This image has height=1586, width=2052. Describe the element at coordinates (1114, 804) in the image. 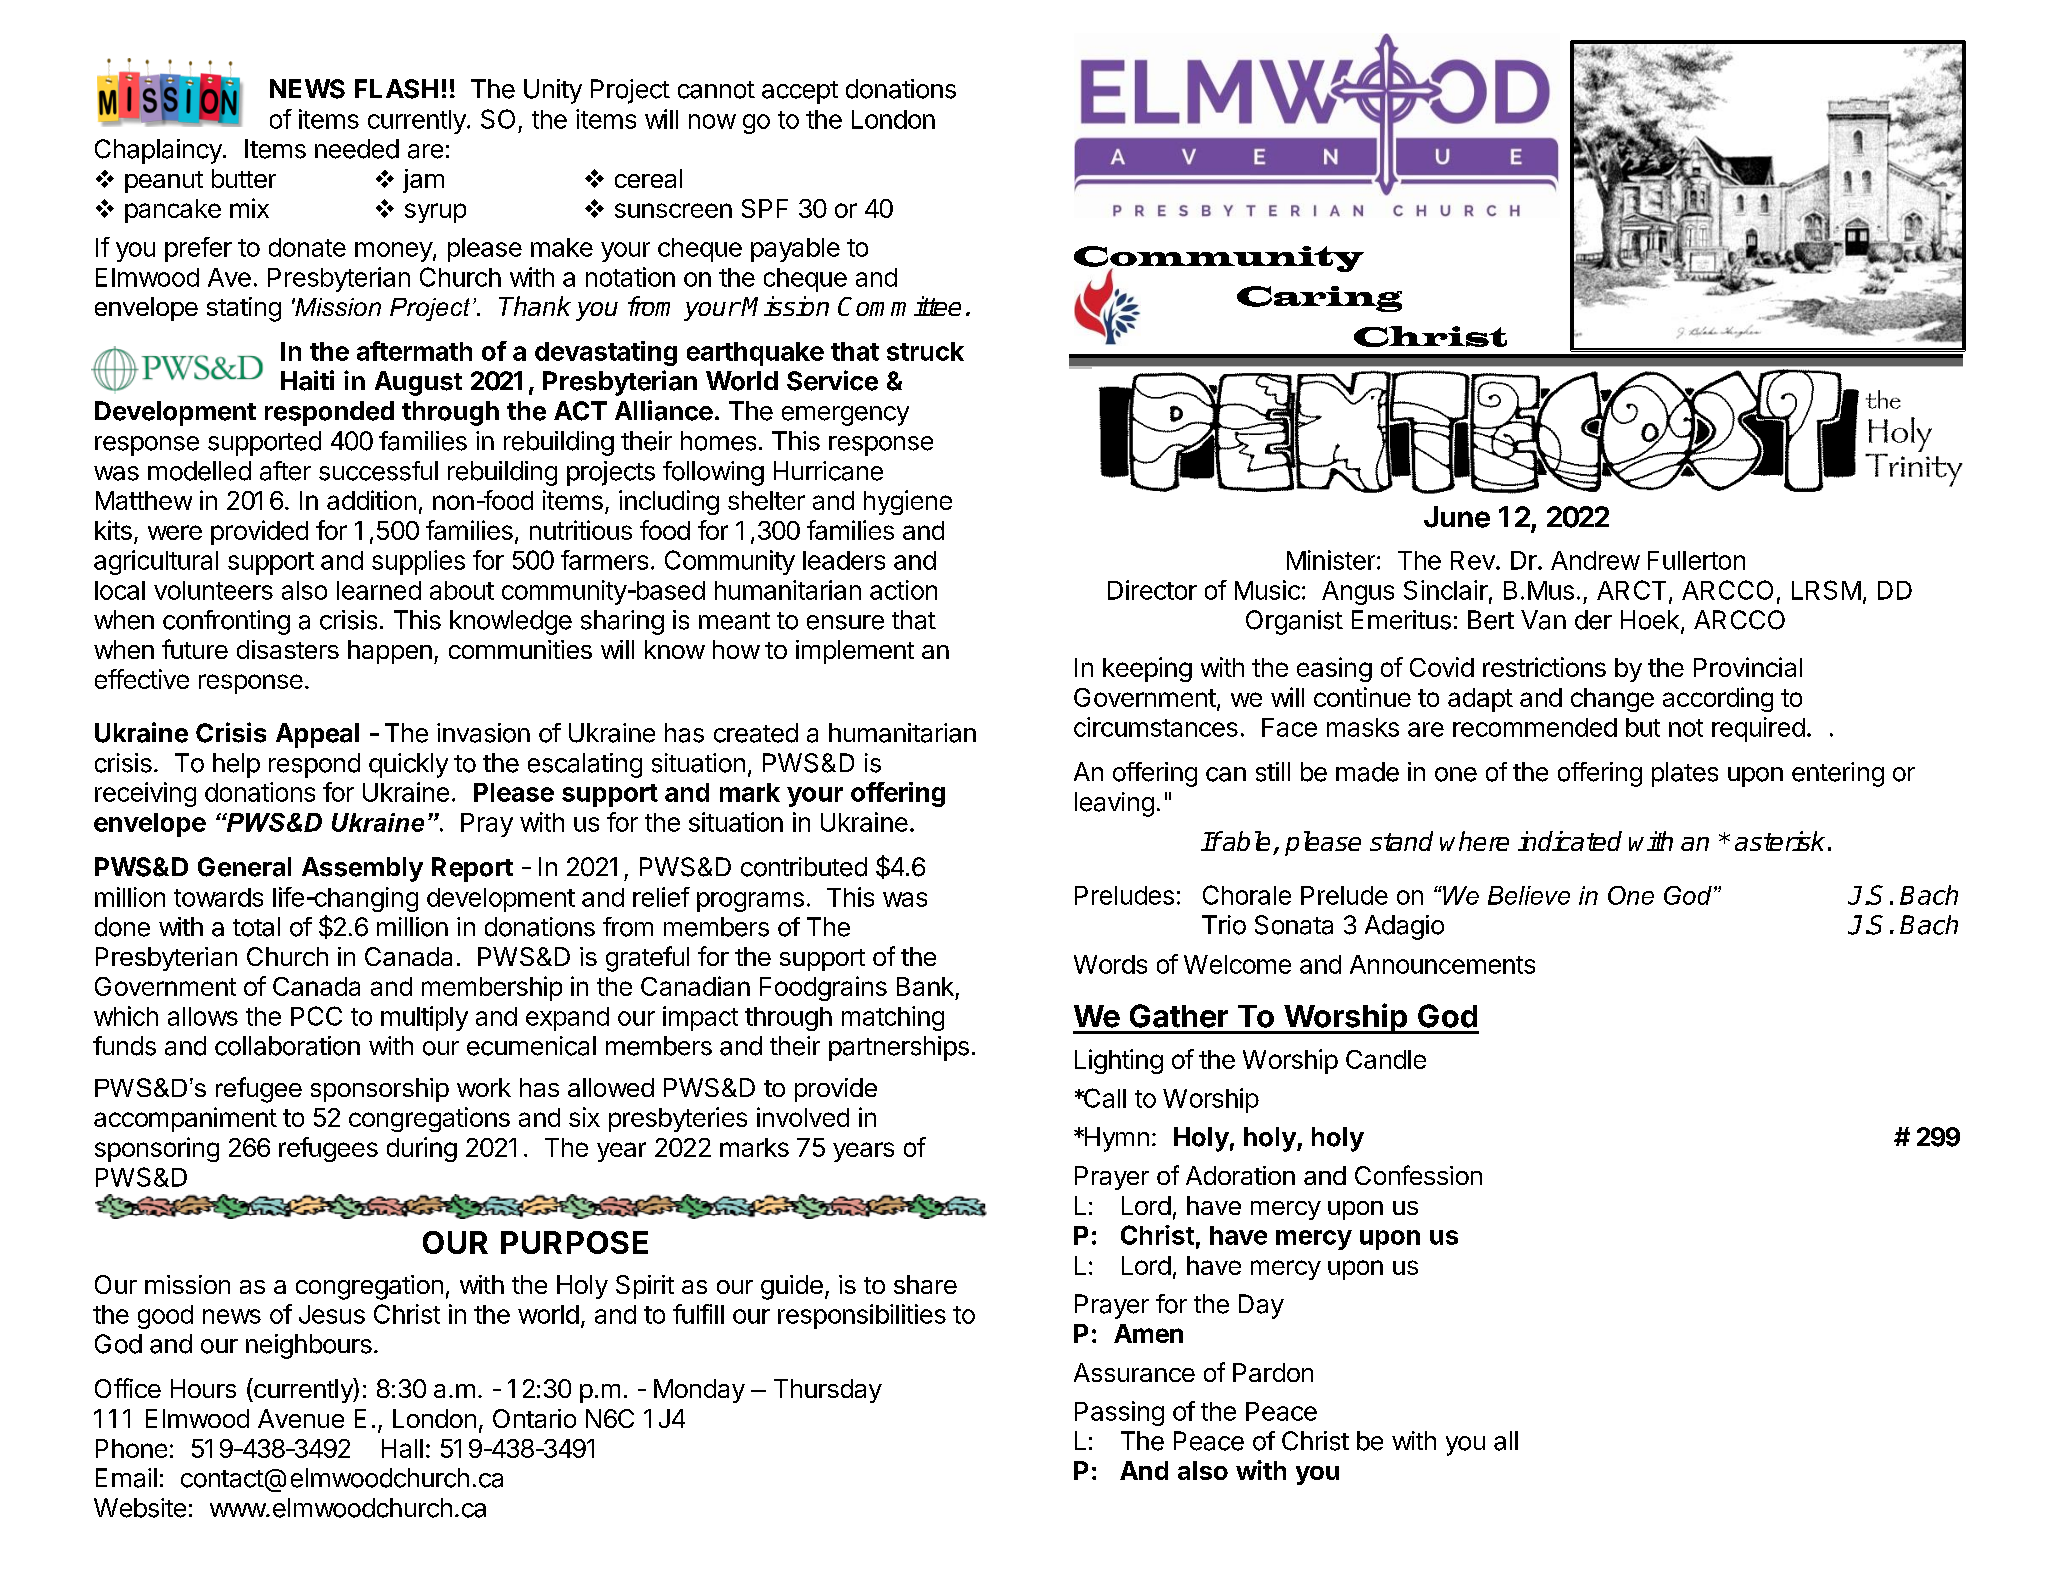

I see `leaving` at that location.
